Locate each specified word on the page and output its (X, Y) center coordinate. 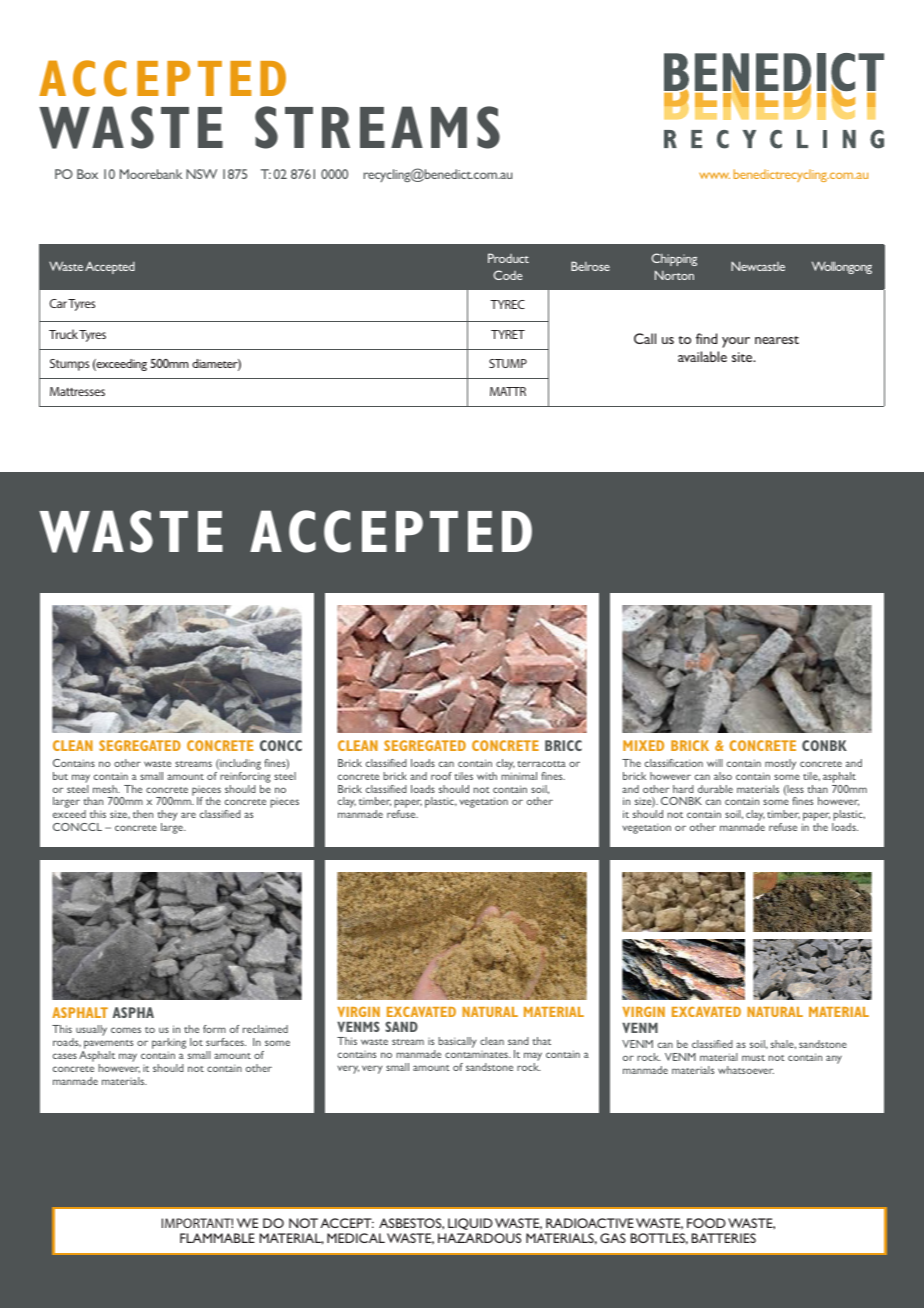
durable (715, 789)
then (143, 814)
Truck (63, 334)
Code (507, 275)
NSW (201, 174)
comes (126, 1030)
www (714, 175)
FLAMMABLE (217, 1238)
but (60, 776)
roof (441, 776)
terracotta (541, 764)
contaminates (478, 1054)
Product (508, 258)
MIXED (643, 745)
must (753, 1058)
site (743, 357)
